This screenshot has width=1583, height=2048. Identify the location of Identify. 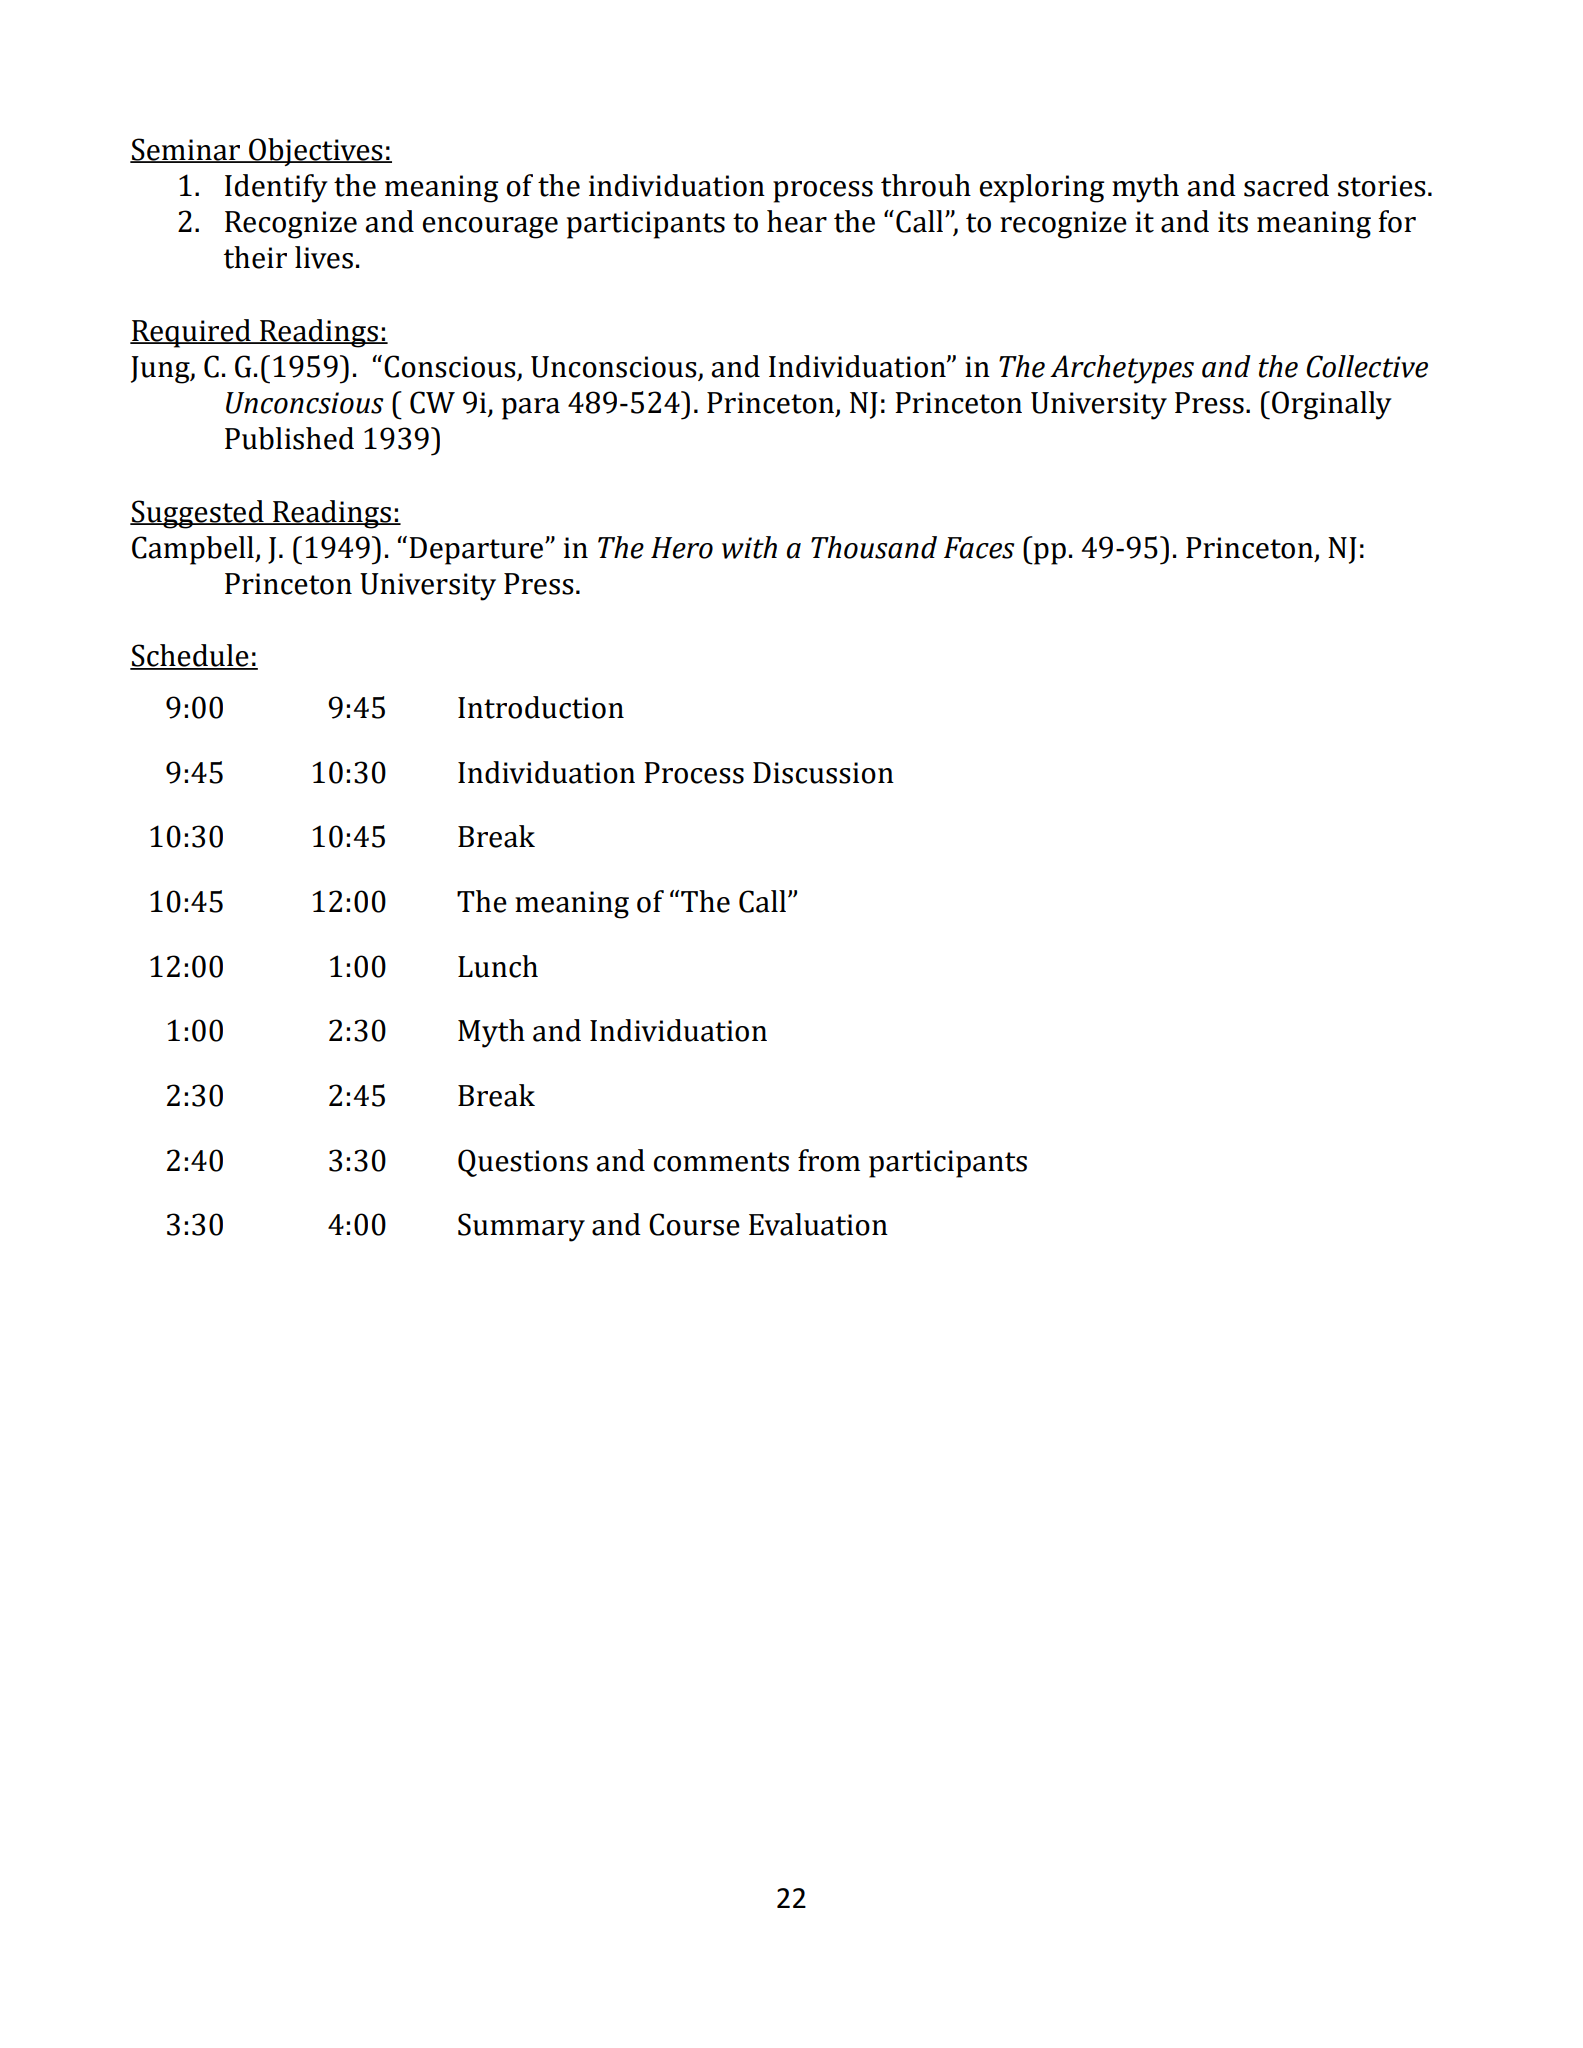
(276, 188).
